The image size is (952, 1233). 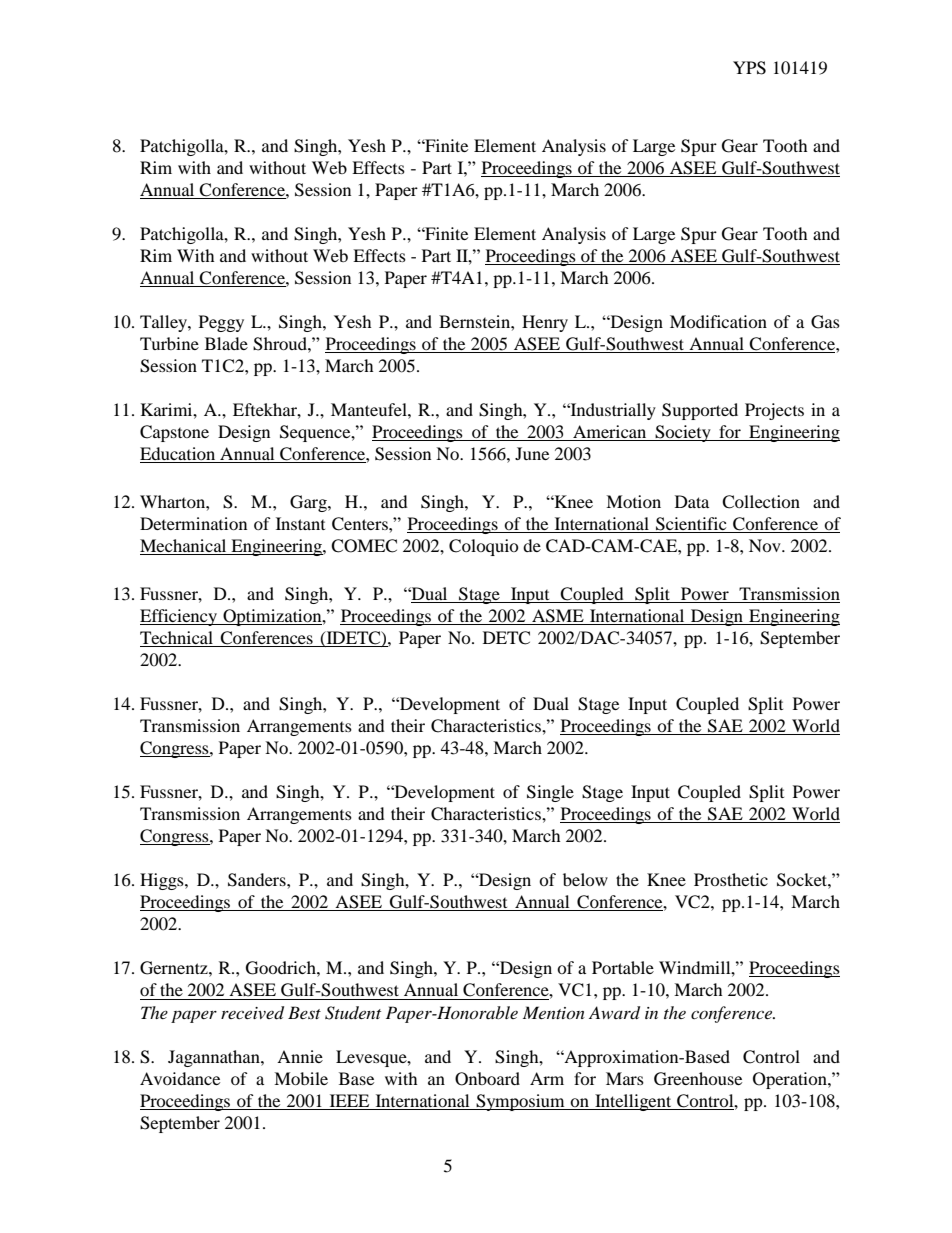 What do you see at coordinates (226, 343) in the image?
I see `Blade` at bounding box center [226, 343].
